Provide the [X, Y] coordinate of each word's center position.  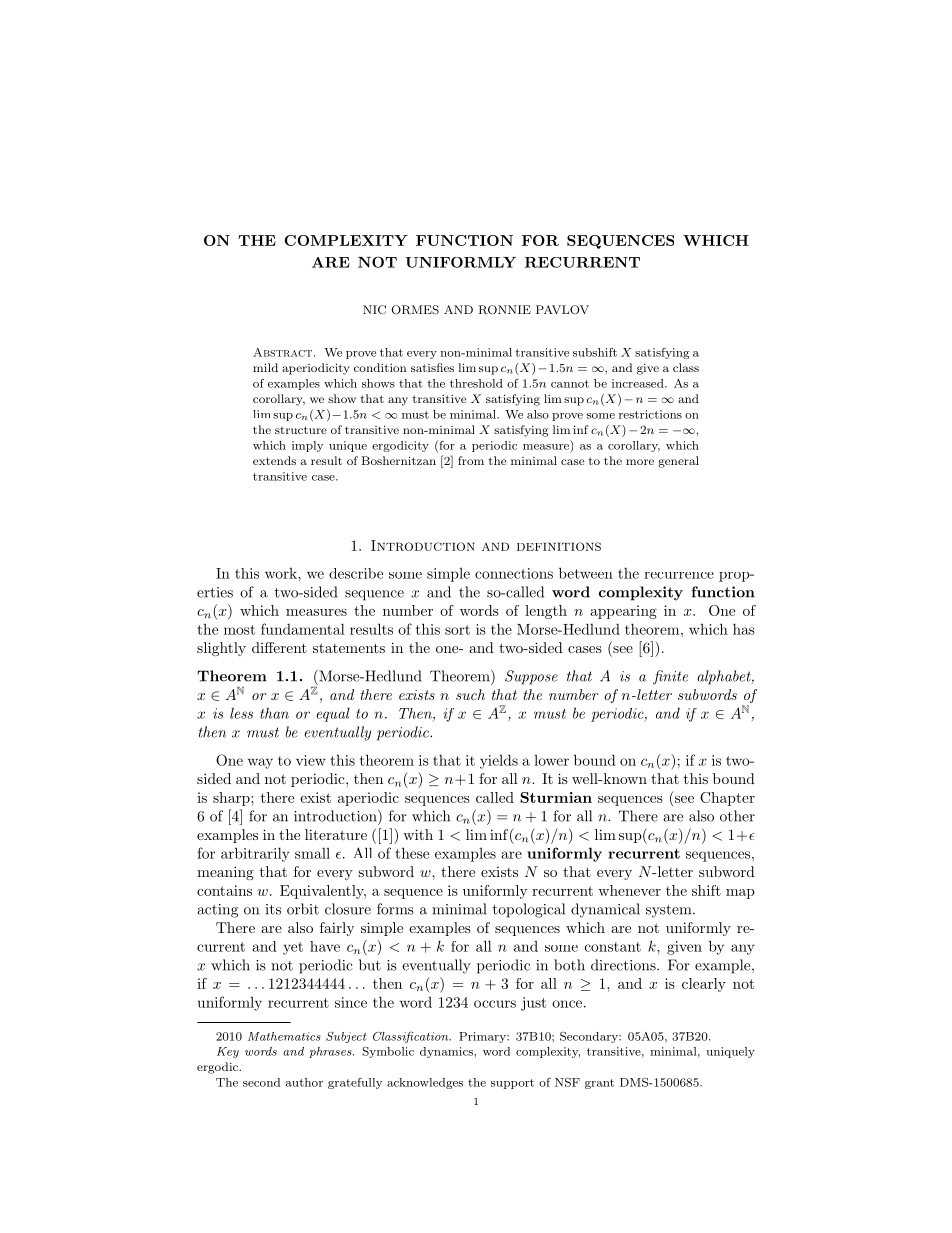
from [471, 460]
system [670, 911]
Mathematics [284, 1036]
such [470, 694]
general [679, 462]
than [274, 713]
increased [639, 383]
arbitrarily [255, 854]
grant [599, 1084]
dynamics [447, 1052]
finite [670, 677]
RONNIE [505, 310]
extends [274, 460]
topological [529, 910]
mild [265, 367]
